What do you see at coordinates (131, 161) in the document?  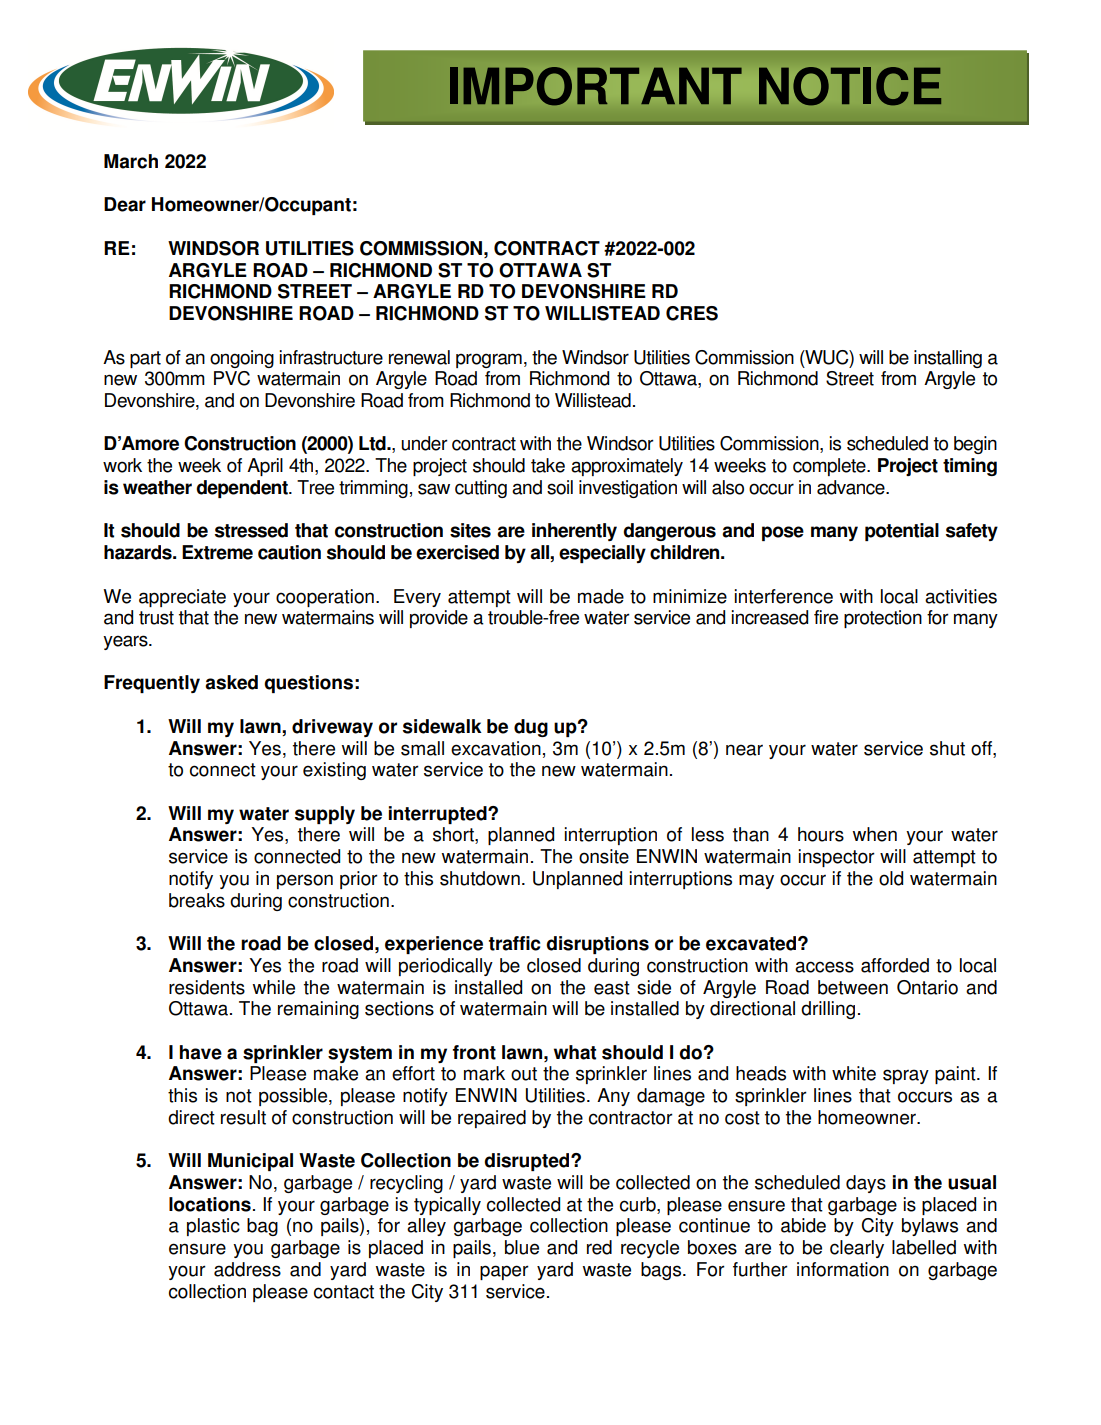 I see `March` at bounding box center [131, 161].
